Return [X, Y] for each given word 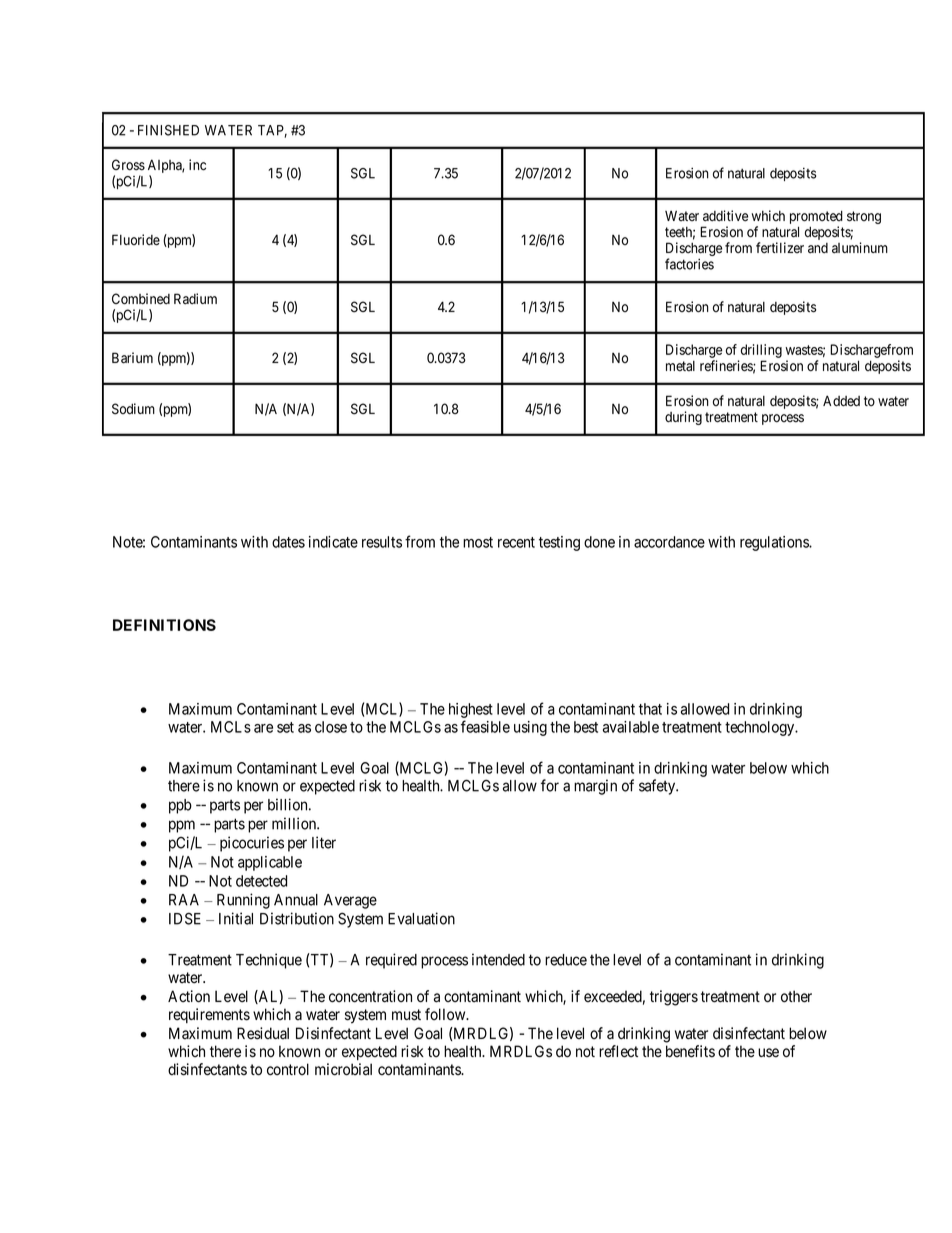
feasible [485, 726]
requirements [209, 1015]
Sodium [133, 409]
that [650, 709]
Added [841, 401]
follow [446, 1014]
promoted [816, 218]
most [478, 542]
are [263, 728]
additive [725, 216]
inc [197, 165]
